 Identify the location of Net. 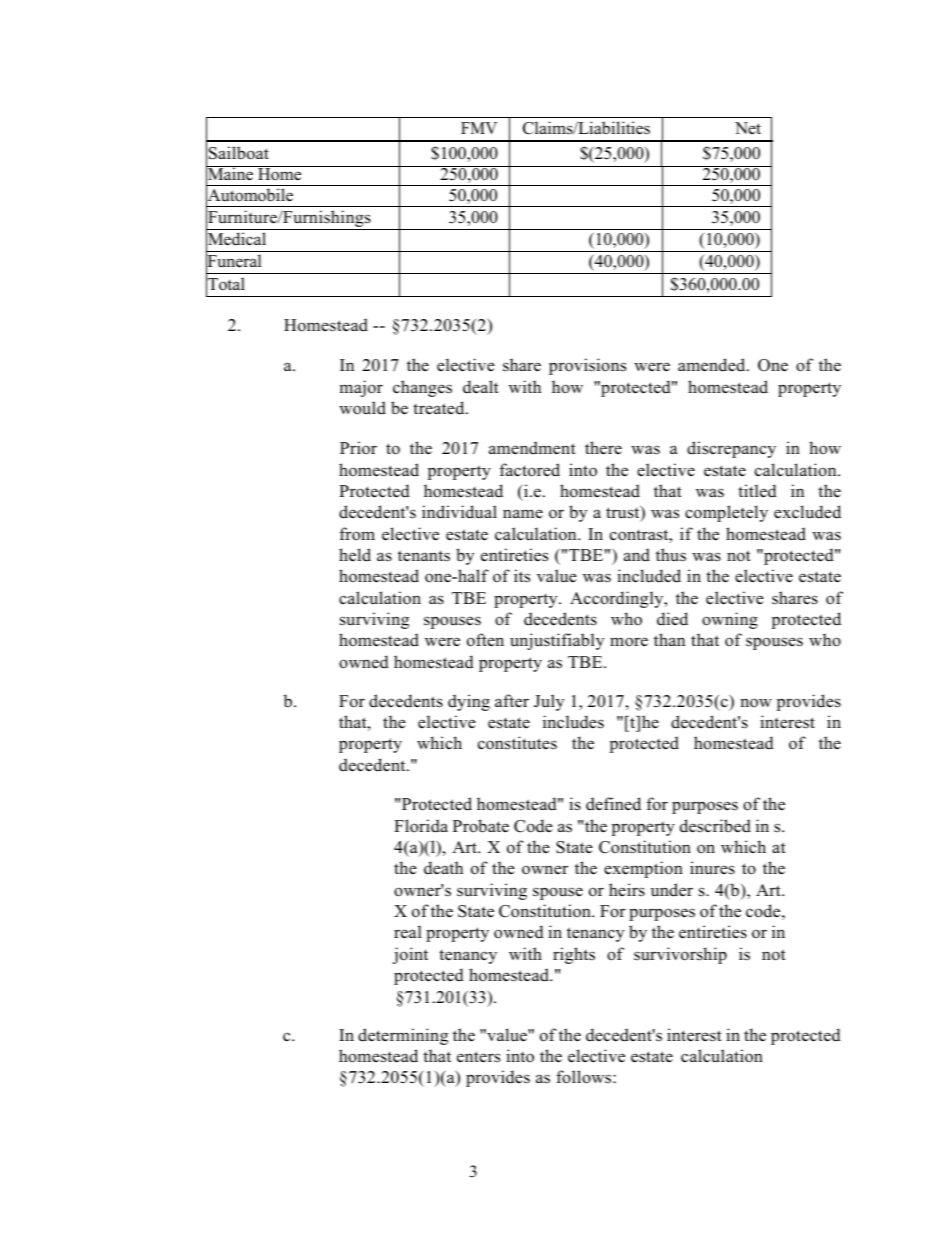
(748, 128).
